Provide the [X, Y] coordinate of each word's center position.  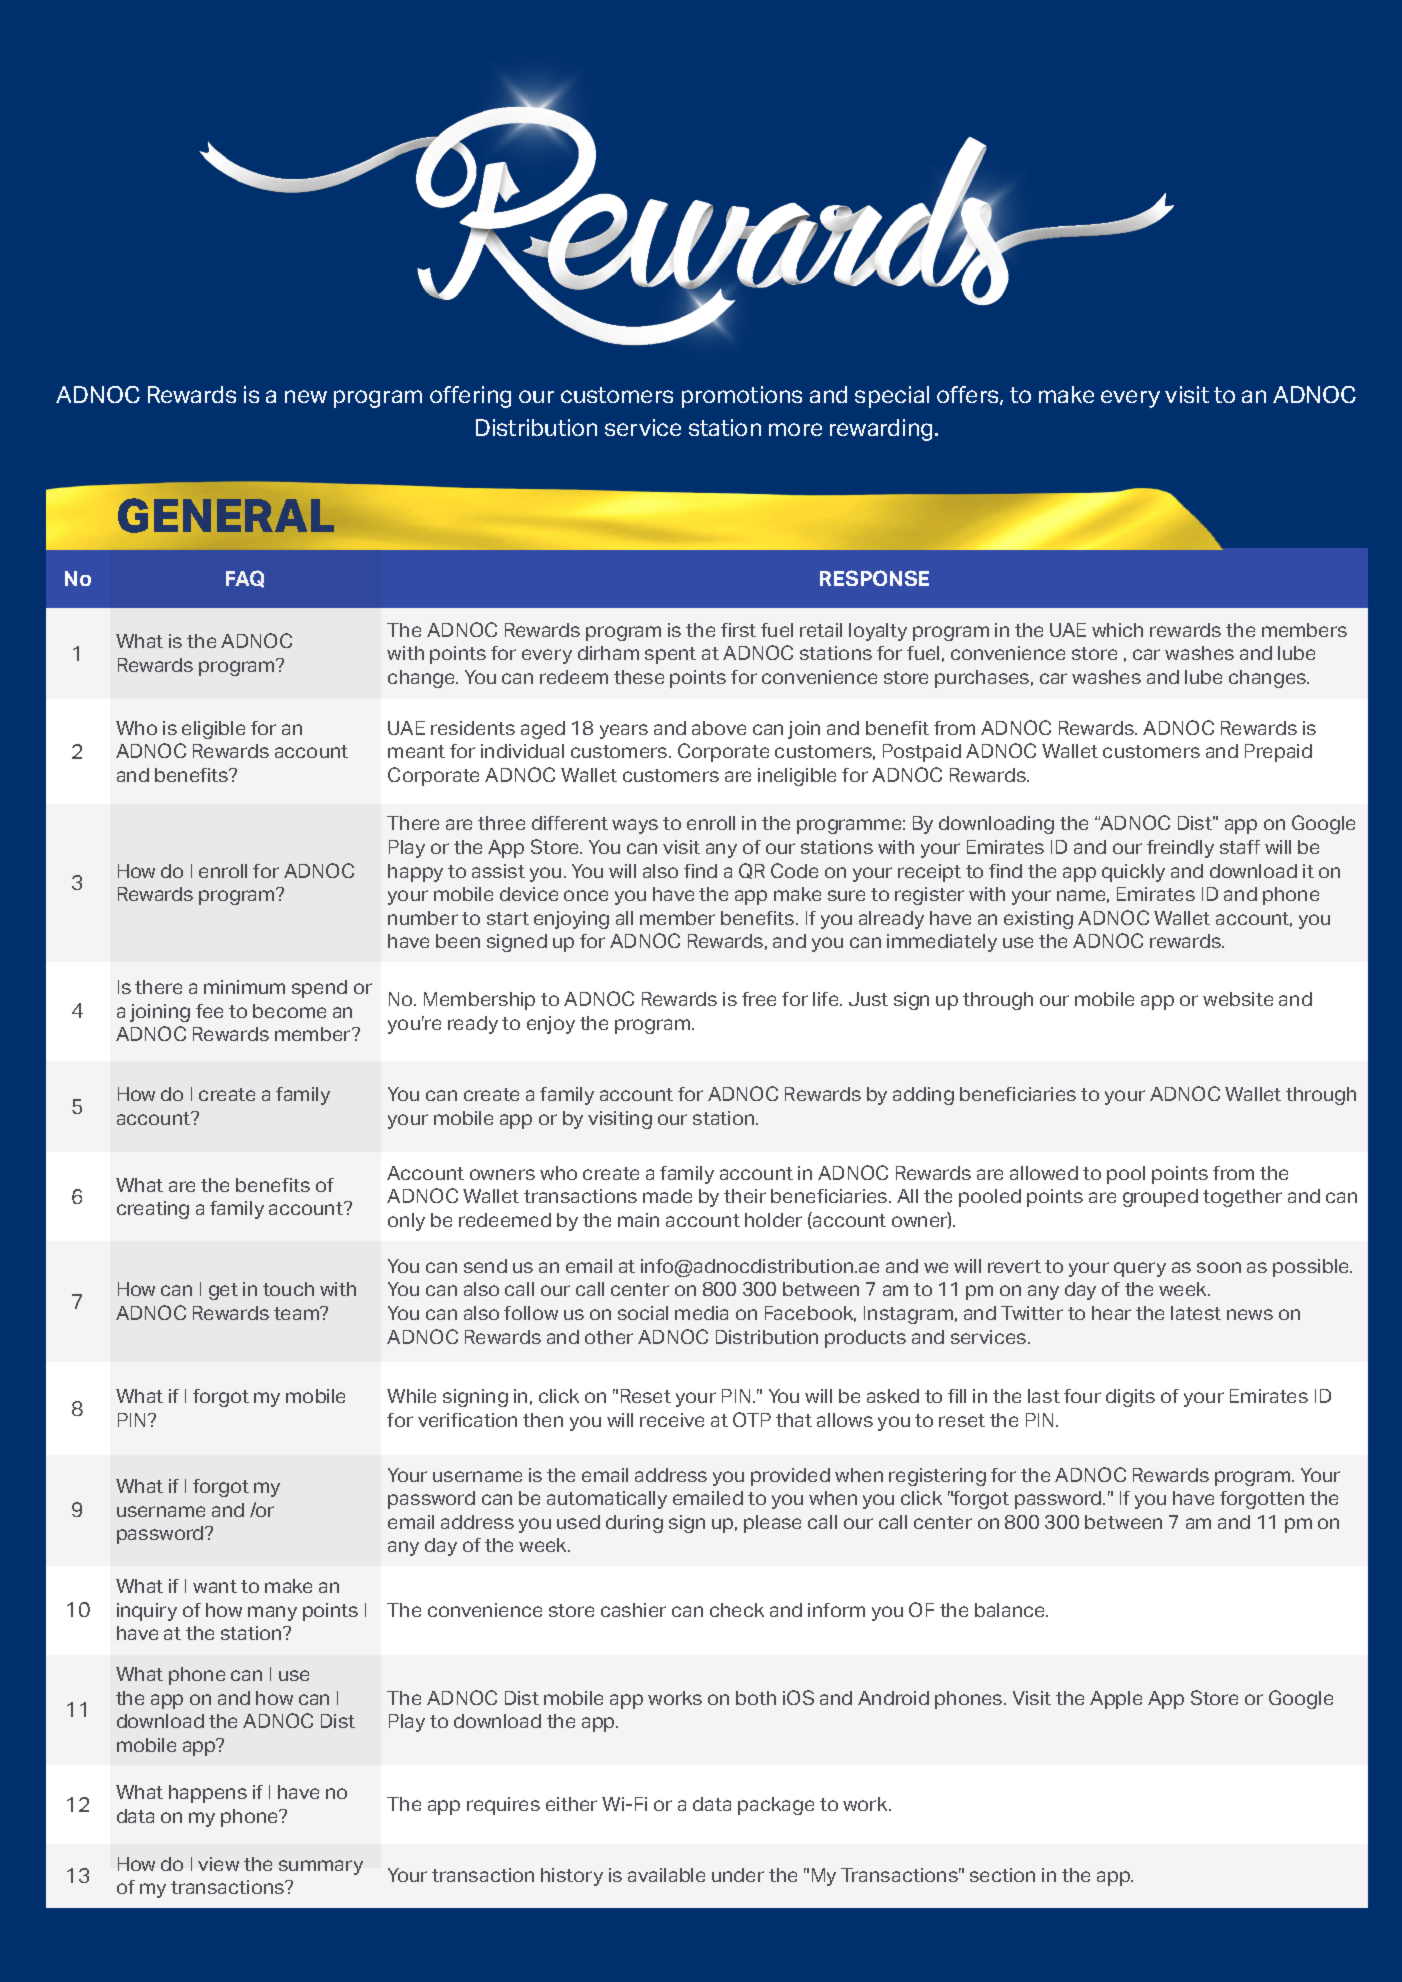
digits [1130, 1398]
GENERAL [226, 515]
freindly [1180, 849]
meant [416, 751]
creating [153, 1210]
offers [969, 395]
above [719, 728]
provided [790, 1477]
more [795, 429]
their [745, 1196]
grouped [1160, 1198]
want [215, 1586]
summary [321, 1867]
